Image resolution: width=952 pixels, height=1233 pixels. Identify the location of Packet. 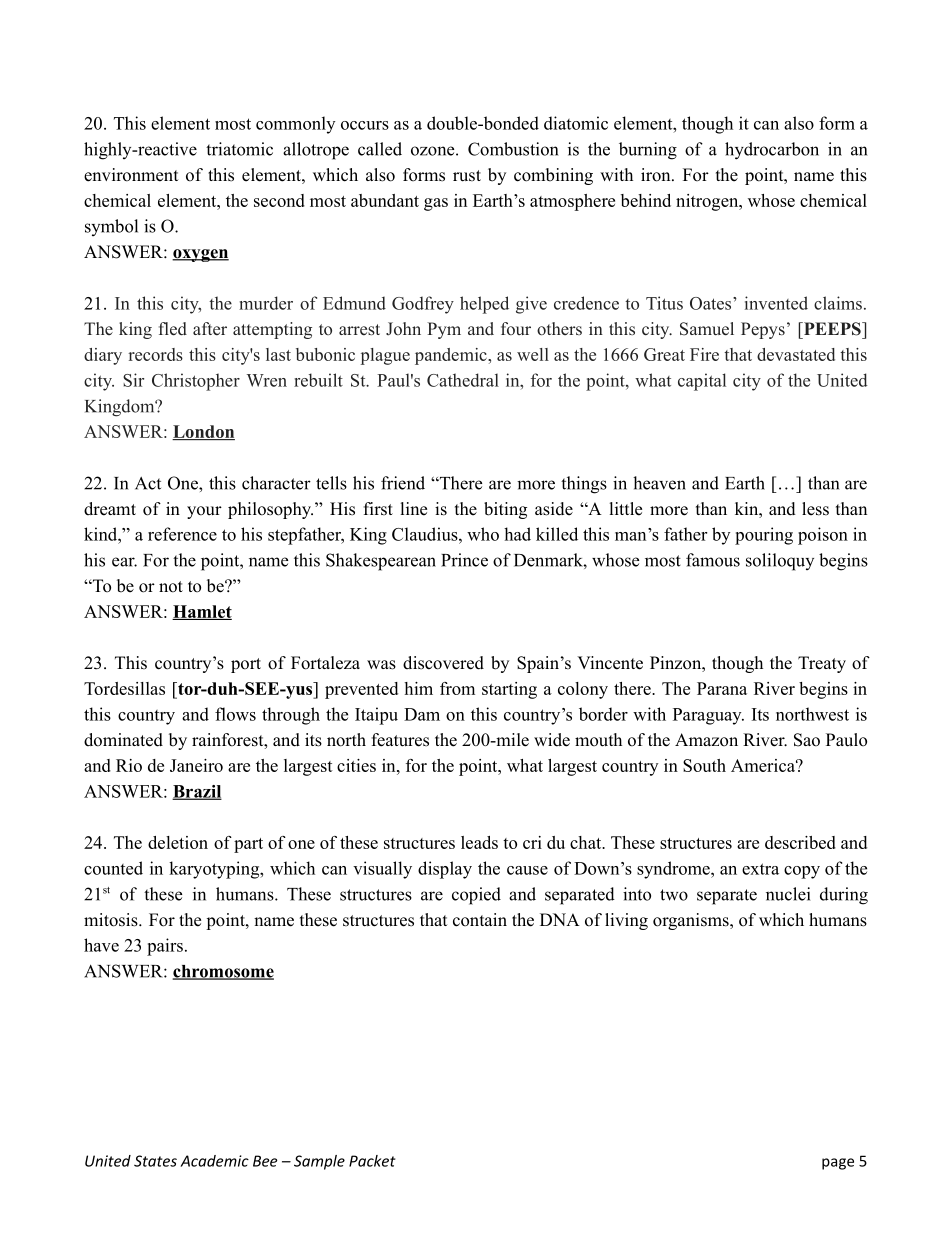
(372, 1161).
